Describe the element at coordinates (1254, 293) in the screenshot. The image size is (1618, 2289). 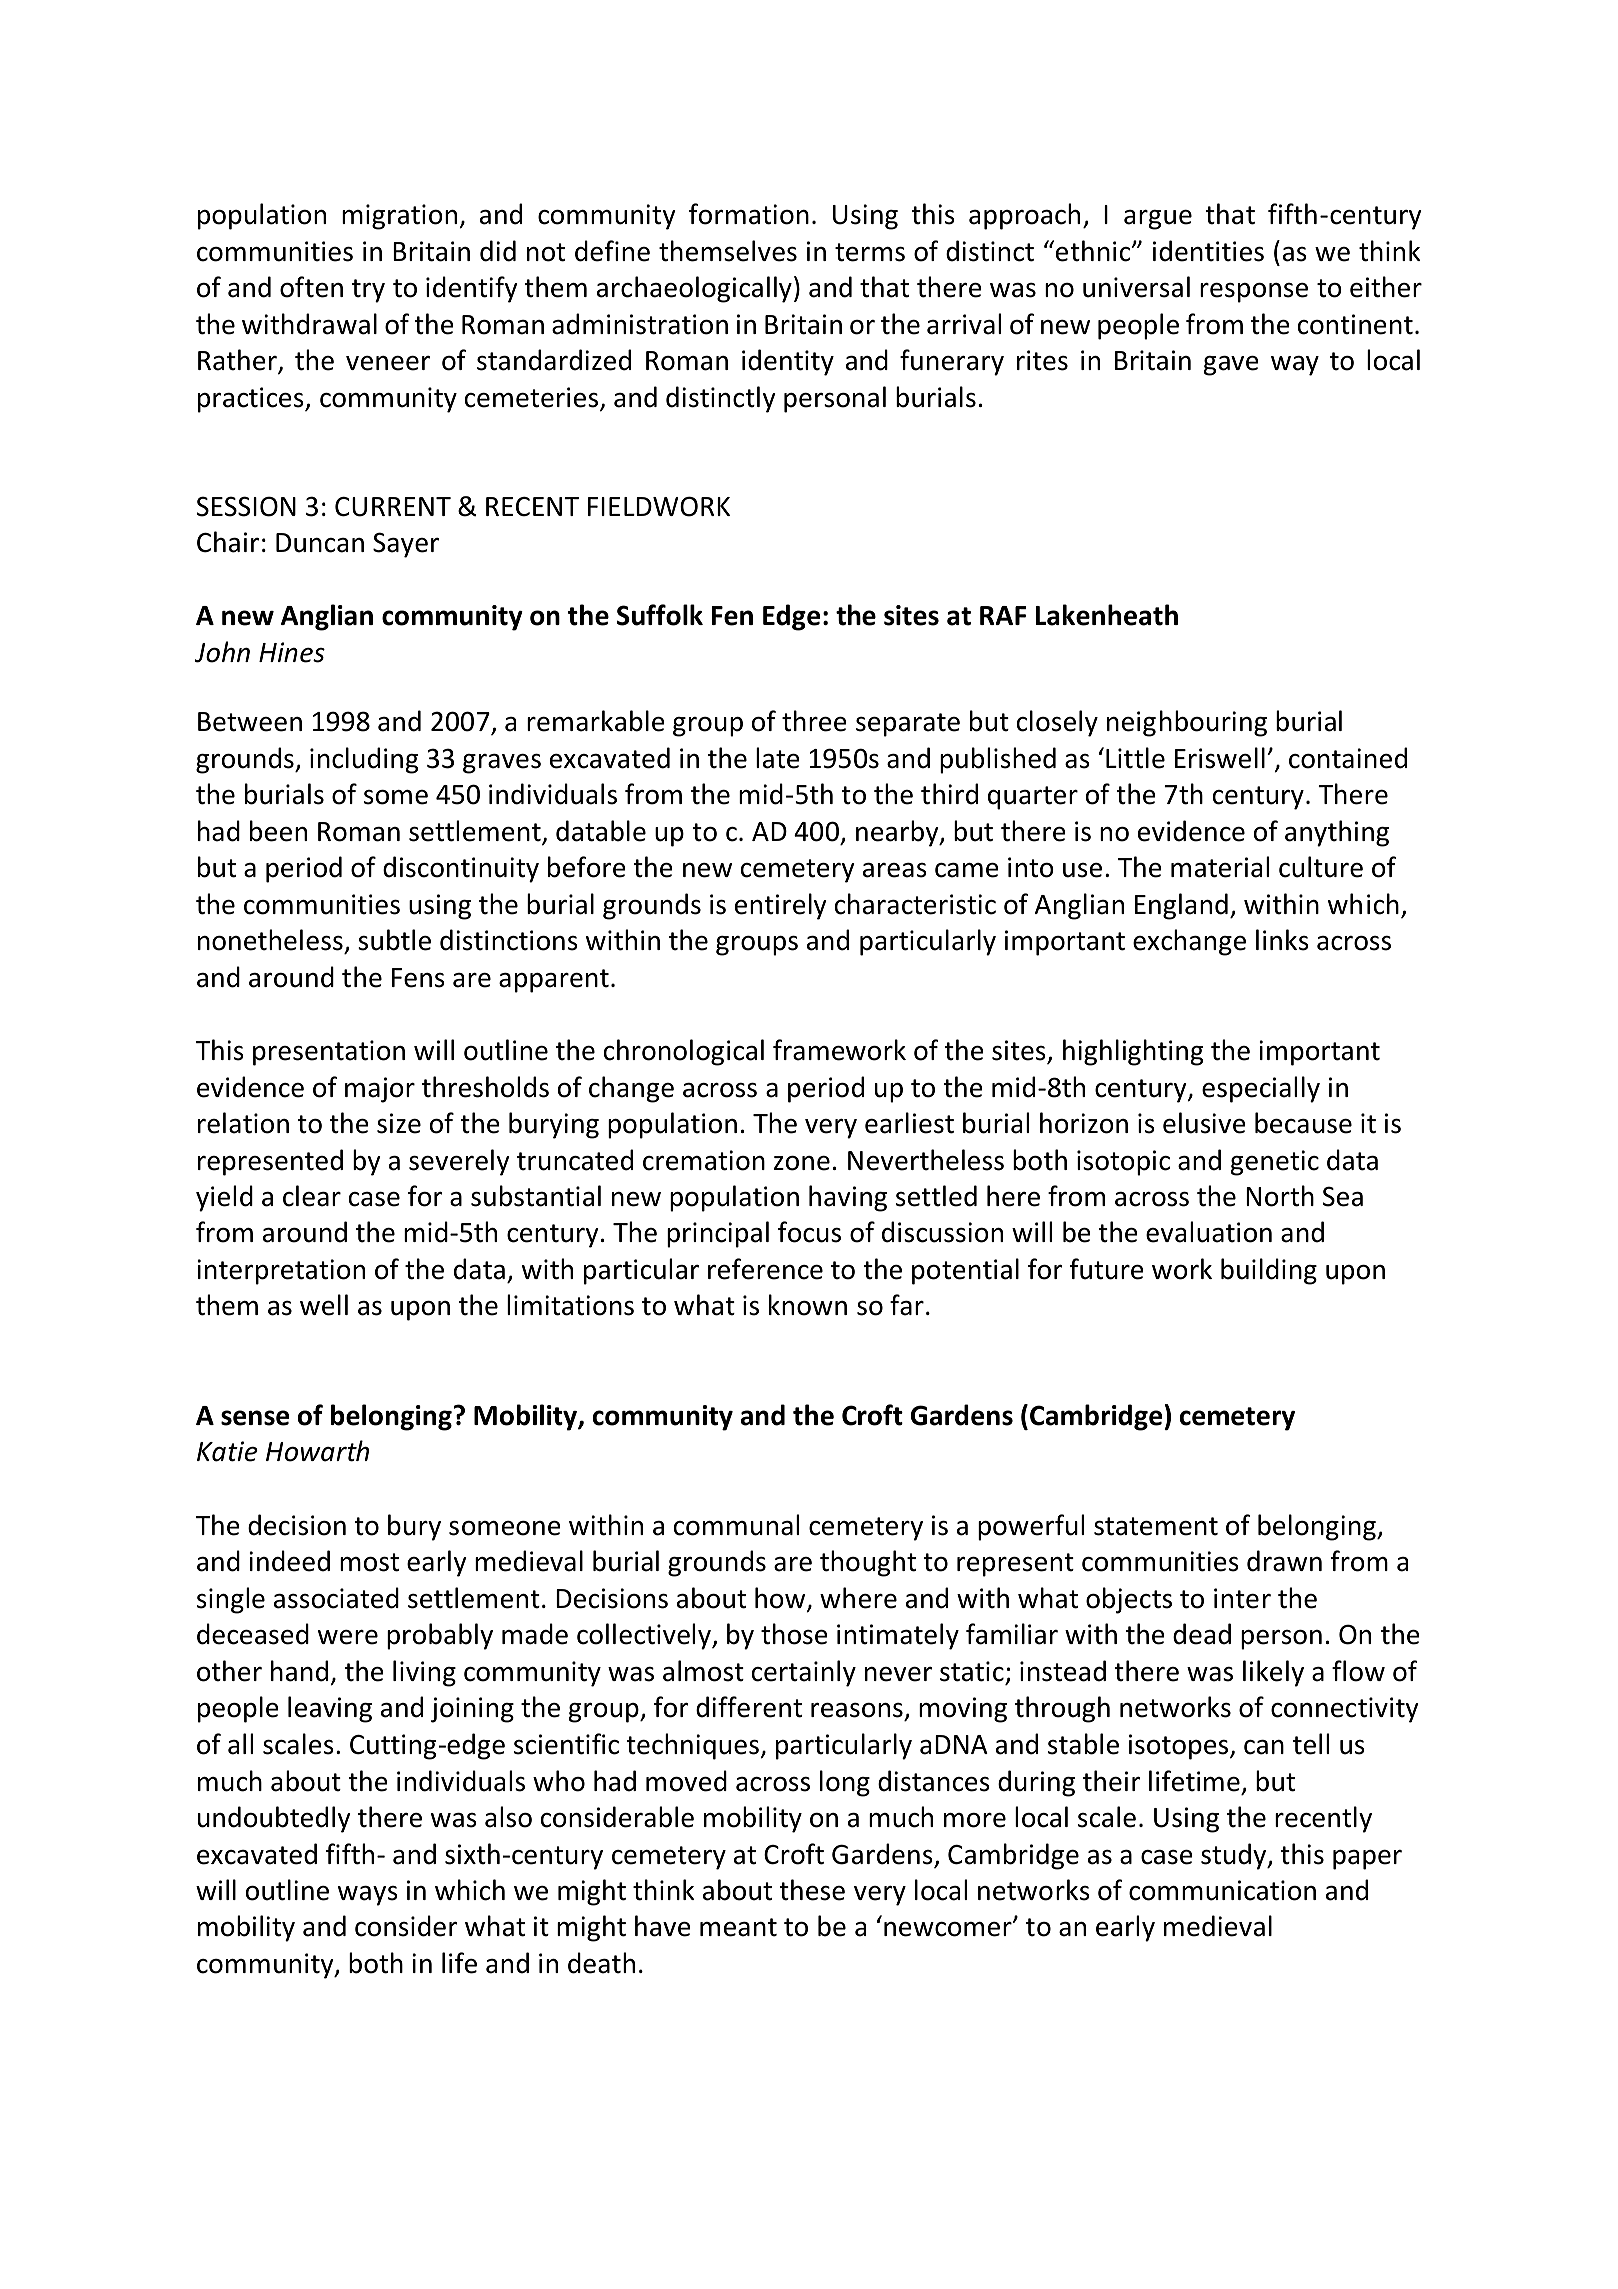
I see `response` at that location.
